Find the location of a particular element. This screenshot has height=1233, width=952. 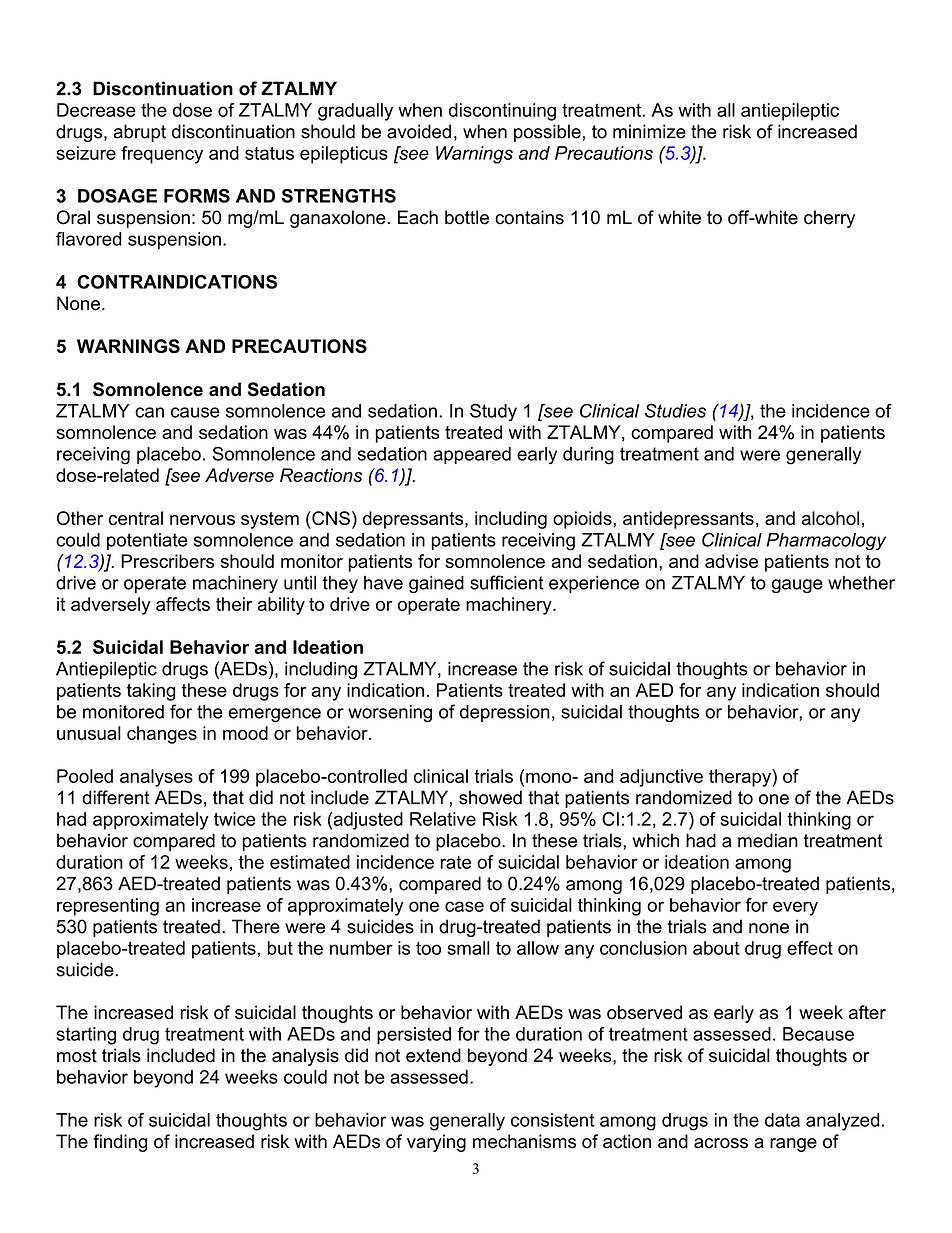

affects is located at coordinates (183, 604).
